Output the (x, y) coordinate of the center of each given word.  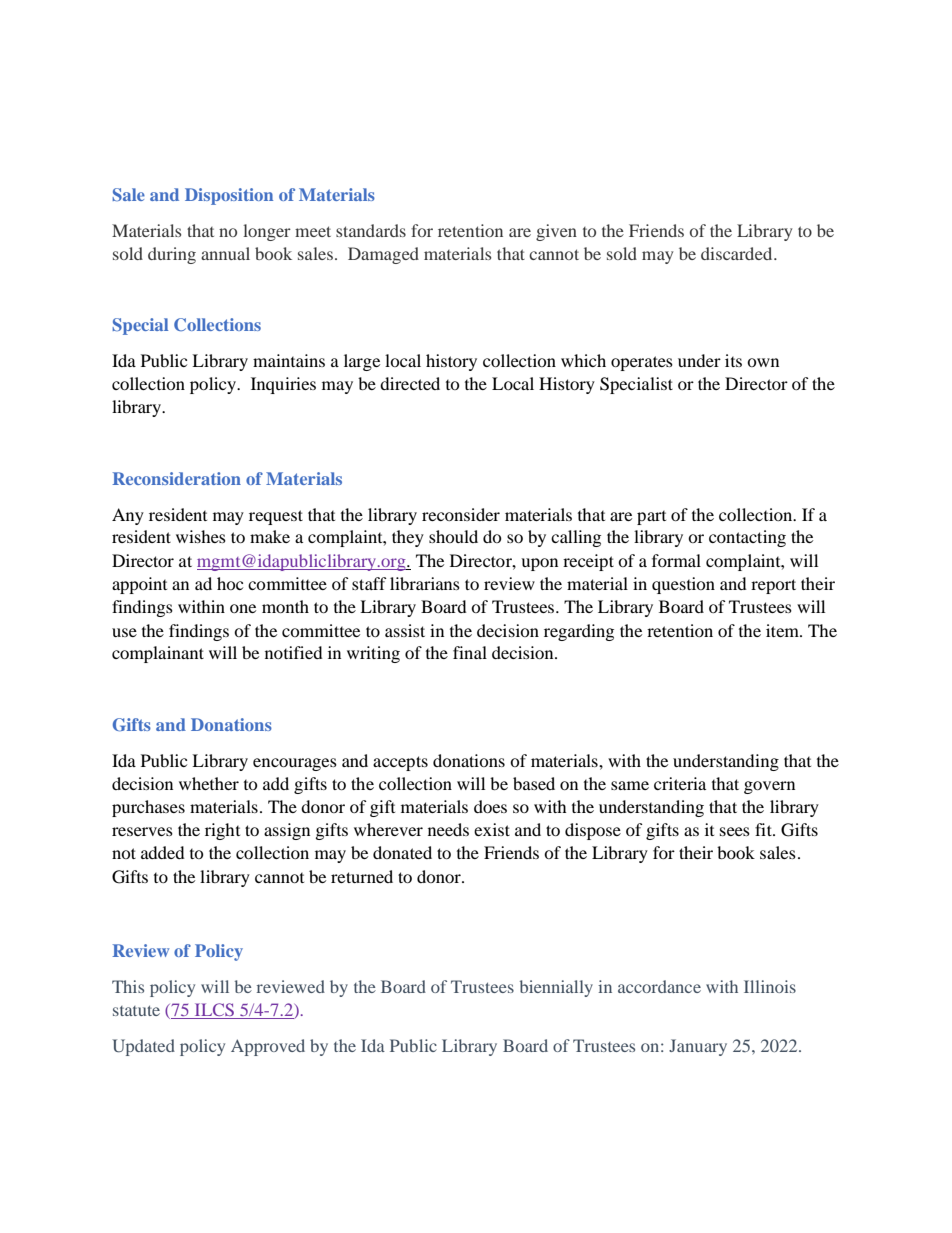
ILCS (214, 1011)
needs (448, 829)
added (163, 852)
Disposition (229, 196)
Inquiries (283, 385)
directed (410, 383)
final (470, 652)
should (453, 536)
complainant (158, 654)
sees (735, 831)
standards (371, 230)
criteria (680, 783)
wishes (201, 536)
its (733, 360)
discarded (738, 253)
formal (676, 560)
